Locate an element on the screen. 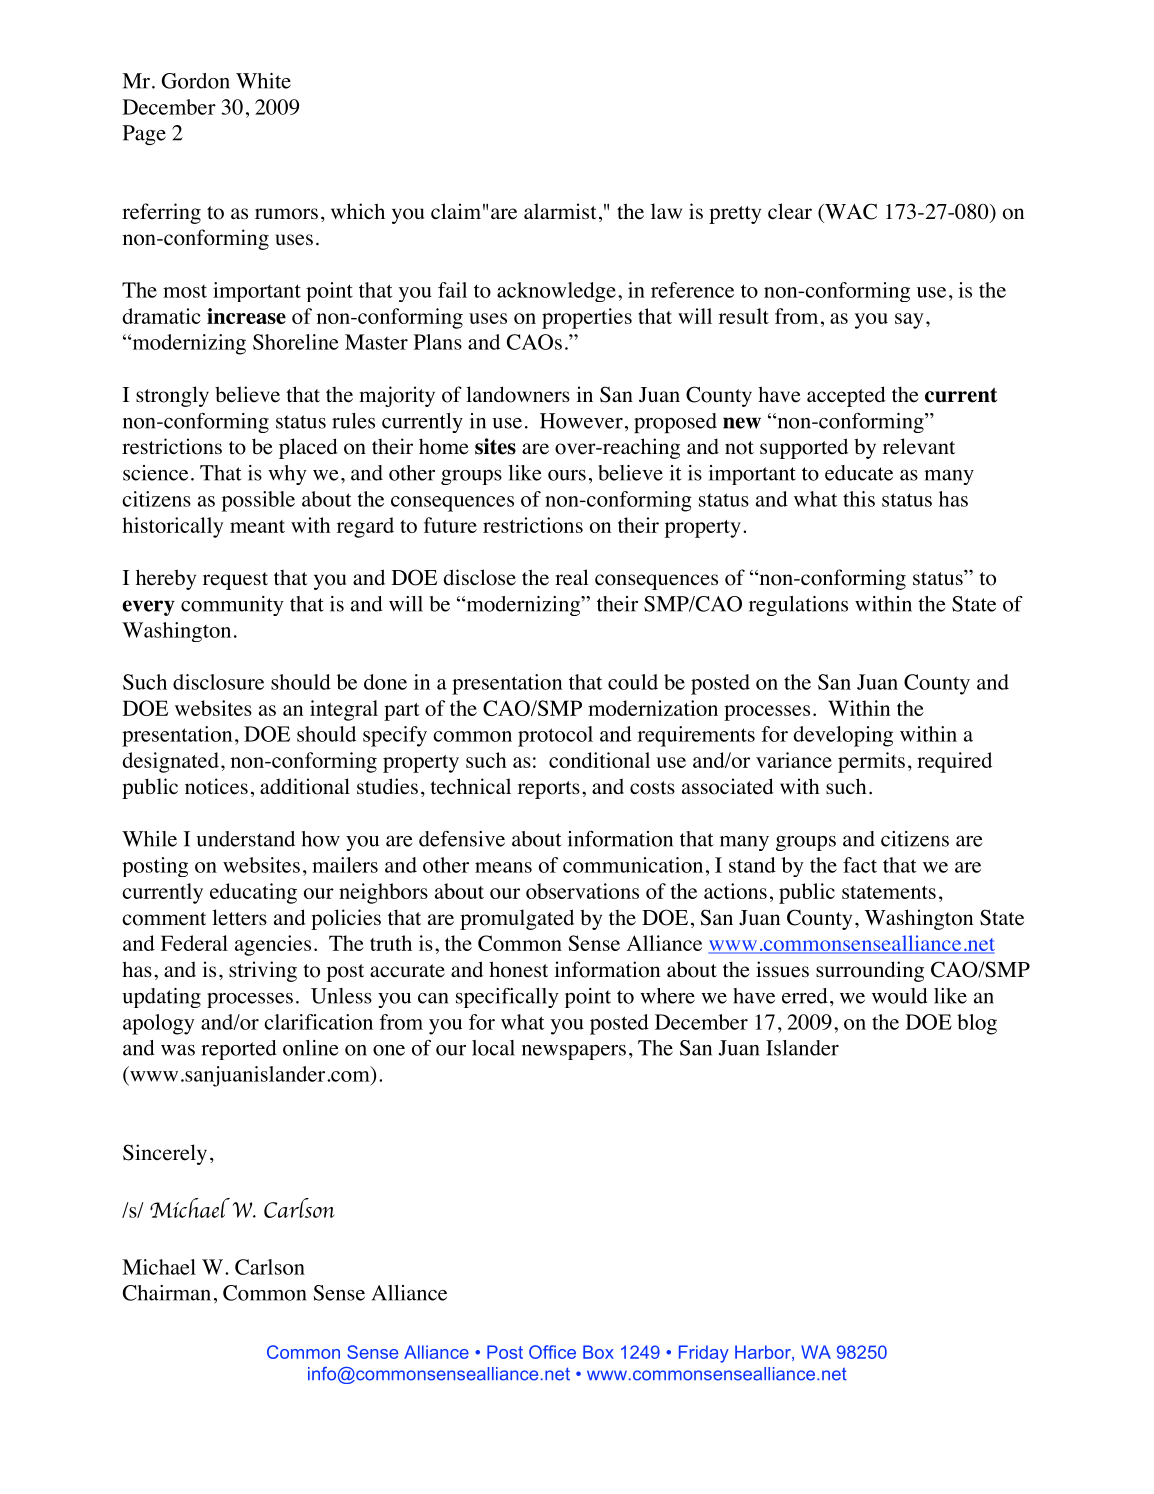 This screenshot has height=1494, width=1154. would is located at coordinates (900, 996).
